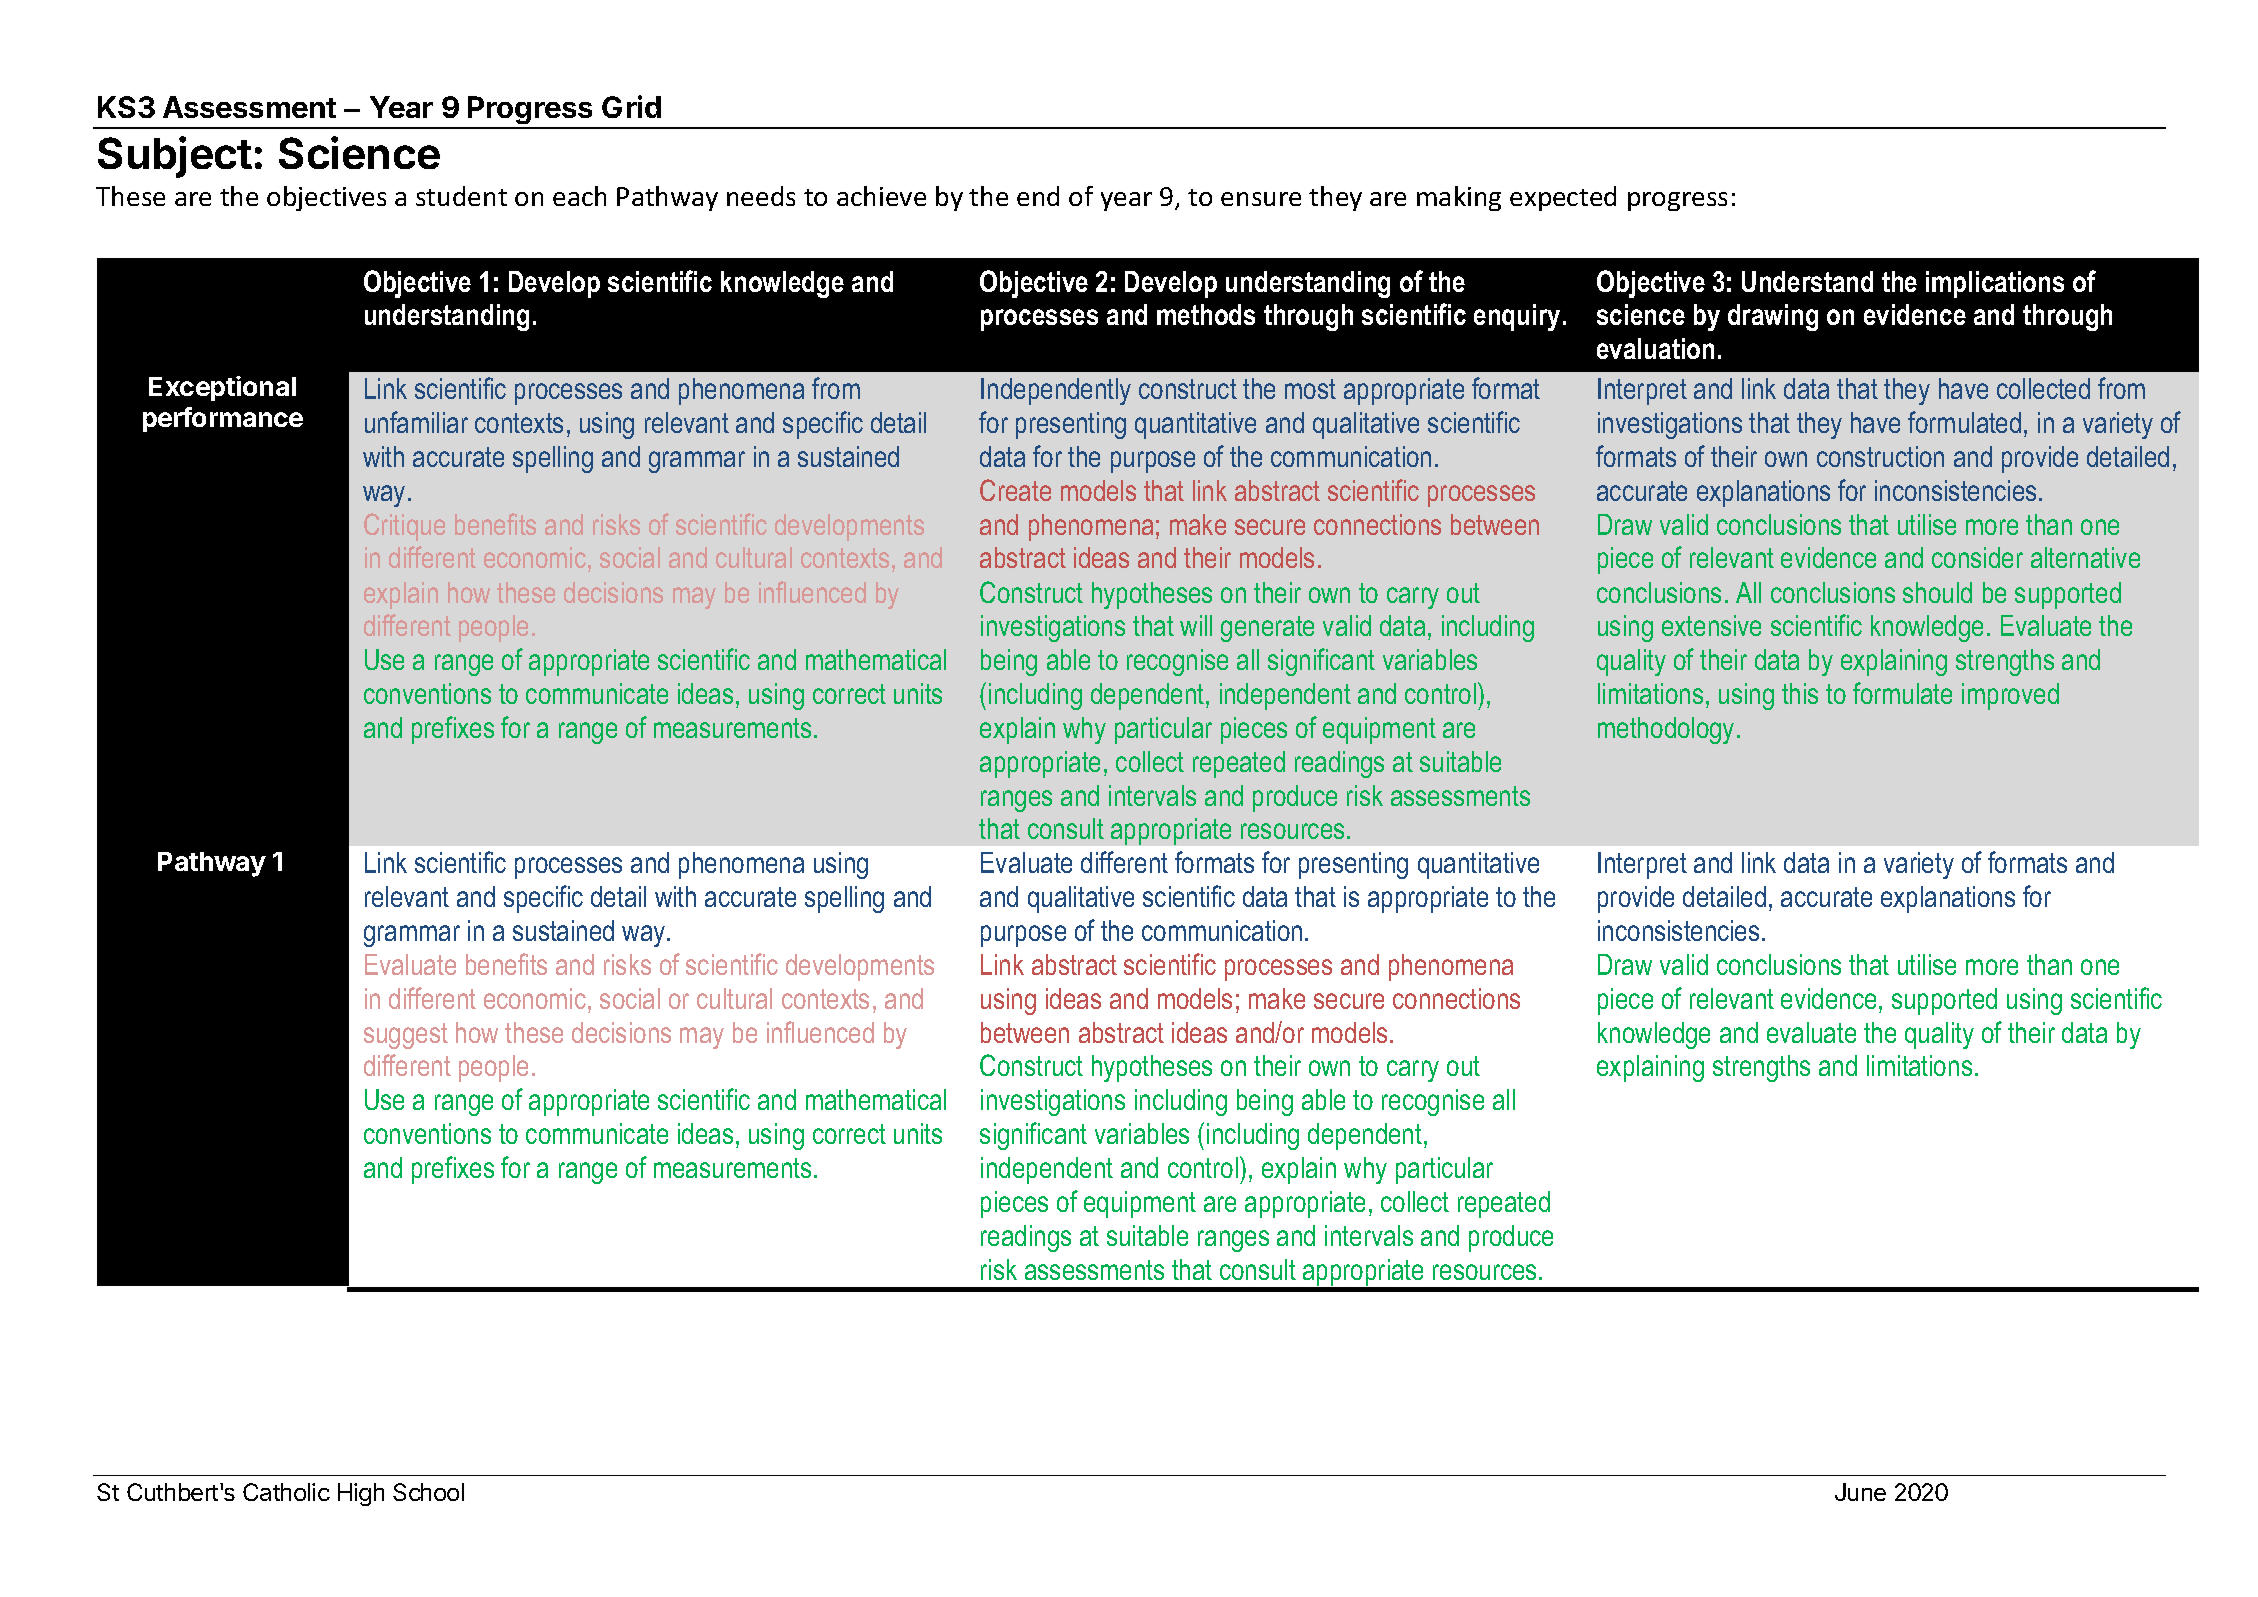 Image resolution: width=2258 pixels, height=1597 pixels. Describe the element at coordinates (1563, 198) in the image. I see `expected` at that location.
